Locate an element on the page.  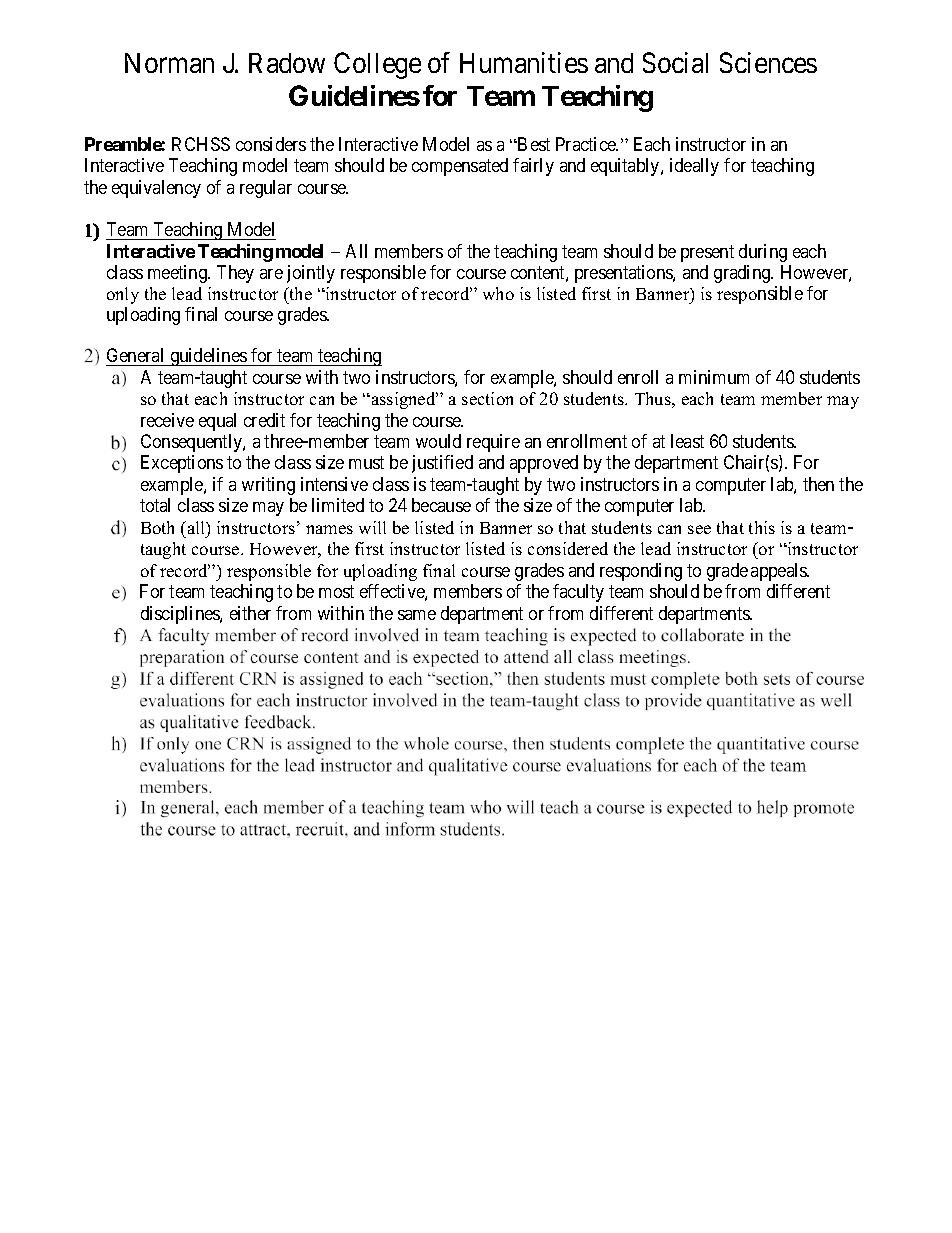
Norman is located at coordinates (169, 63).
